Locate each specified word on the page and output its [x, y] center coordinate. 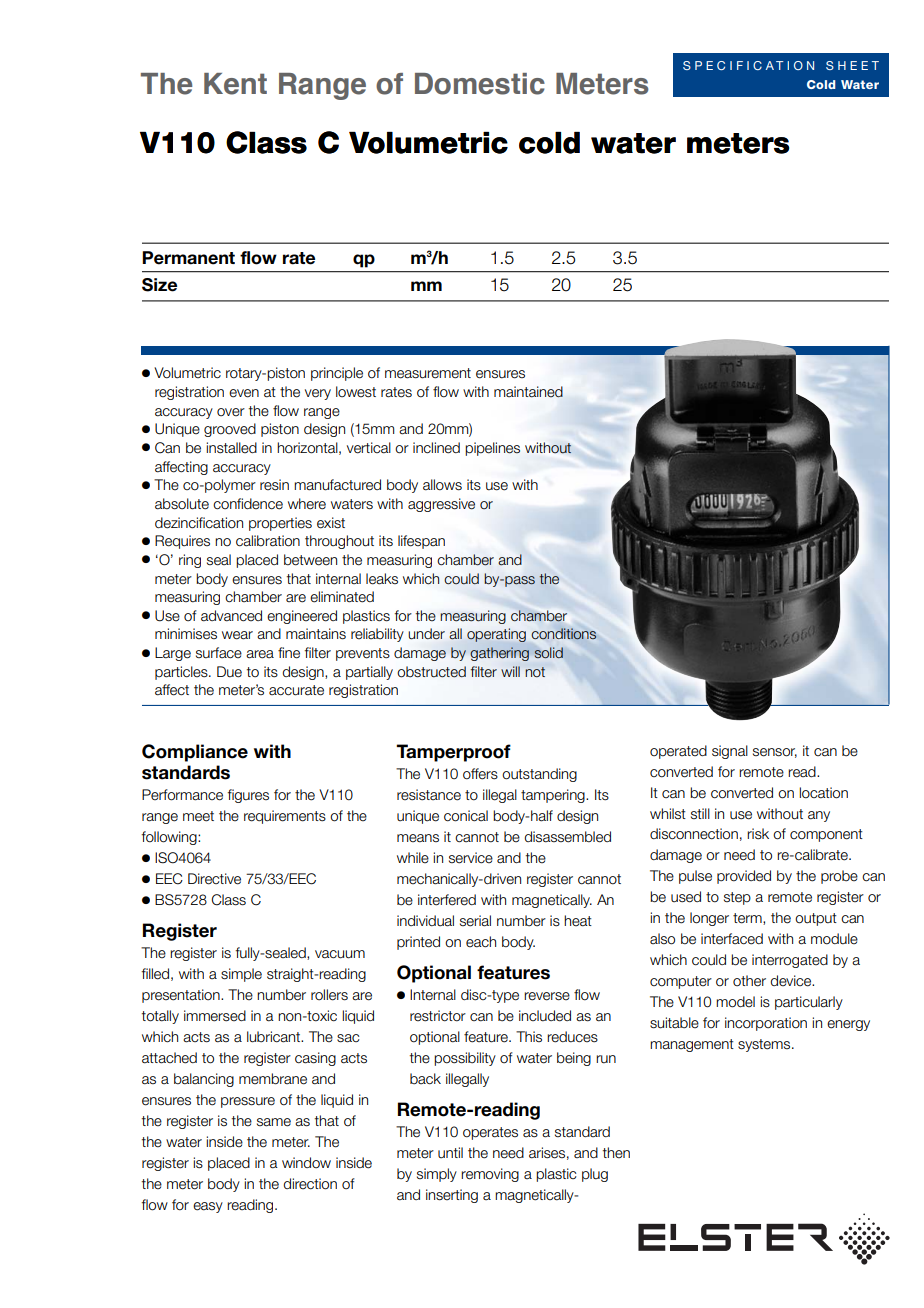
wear [237, 635]
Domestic [480, 84]
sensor [775, 753]
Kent [235, 84]
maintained [528, 392]
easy [208, 1207]
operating [496, 635]
